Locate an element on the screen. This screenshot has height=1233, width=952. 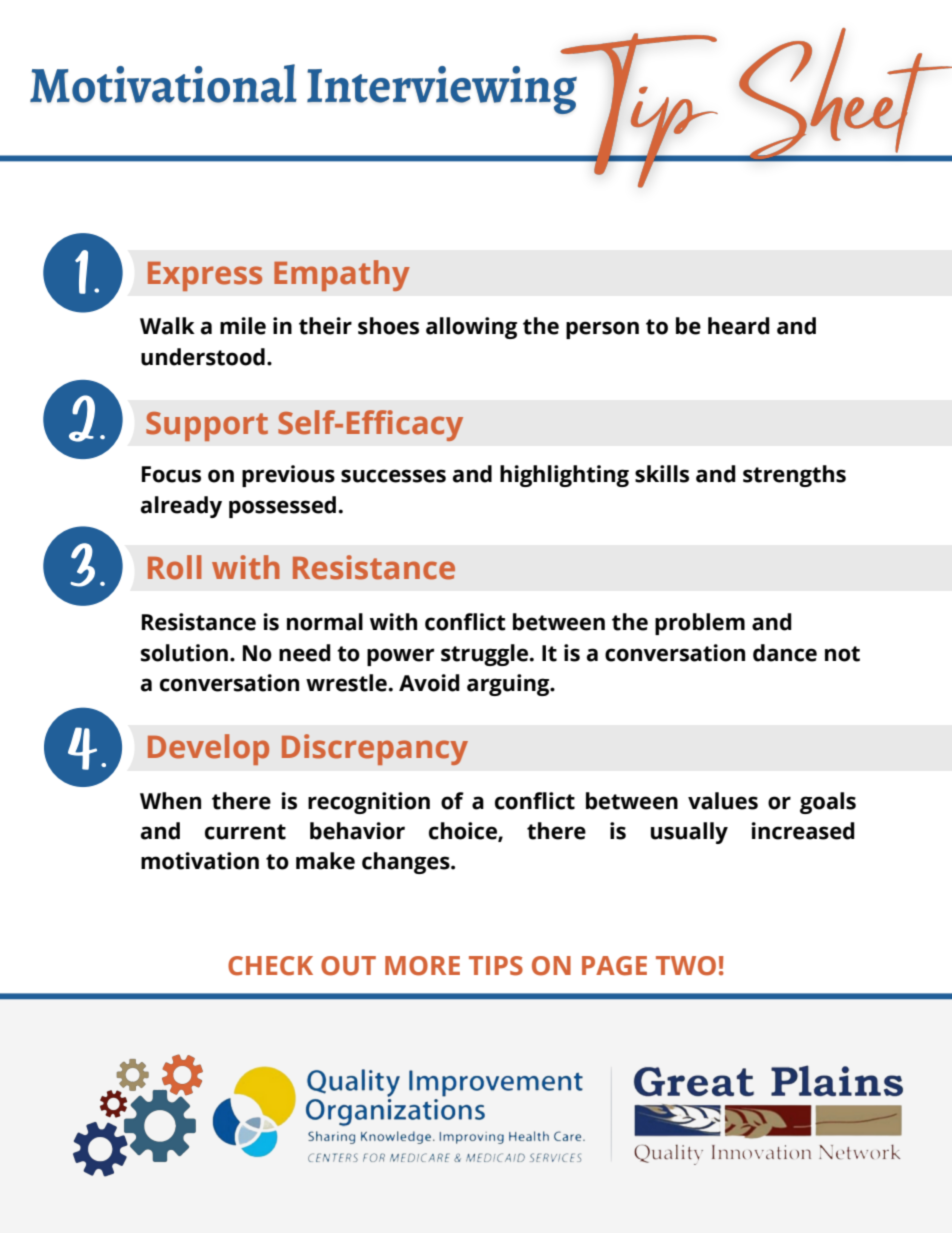
heard is located at coordinates (739, 326).
